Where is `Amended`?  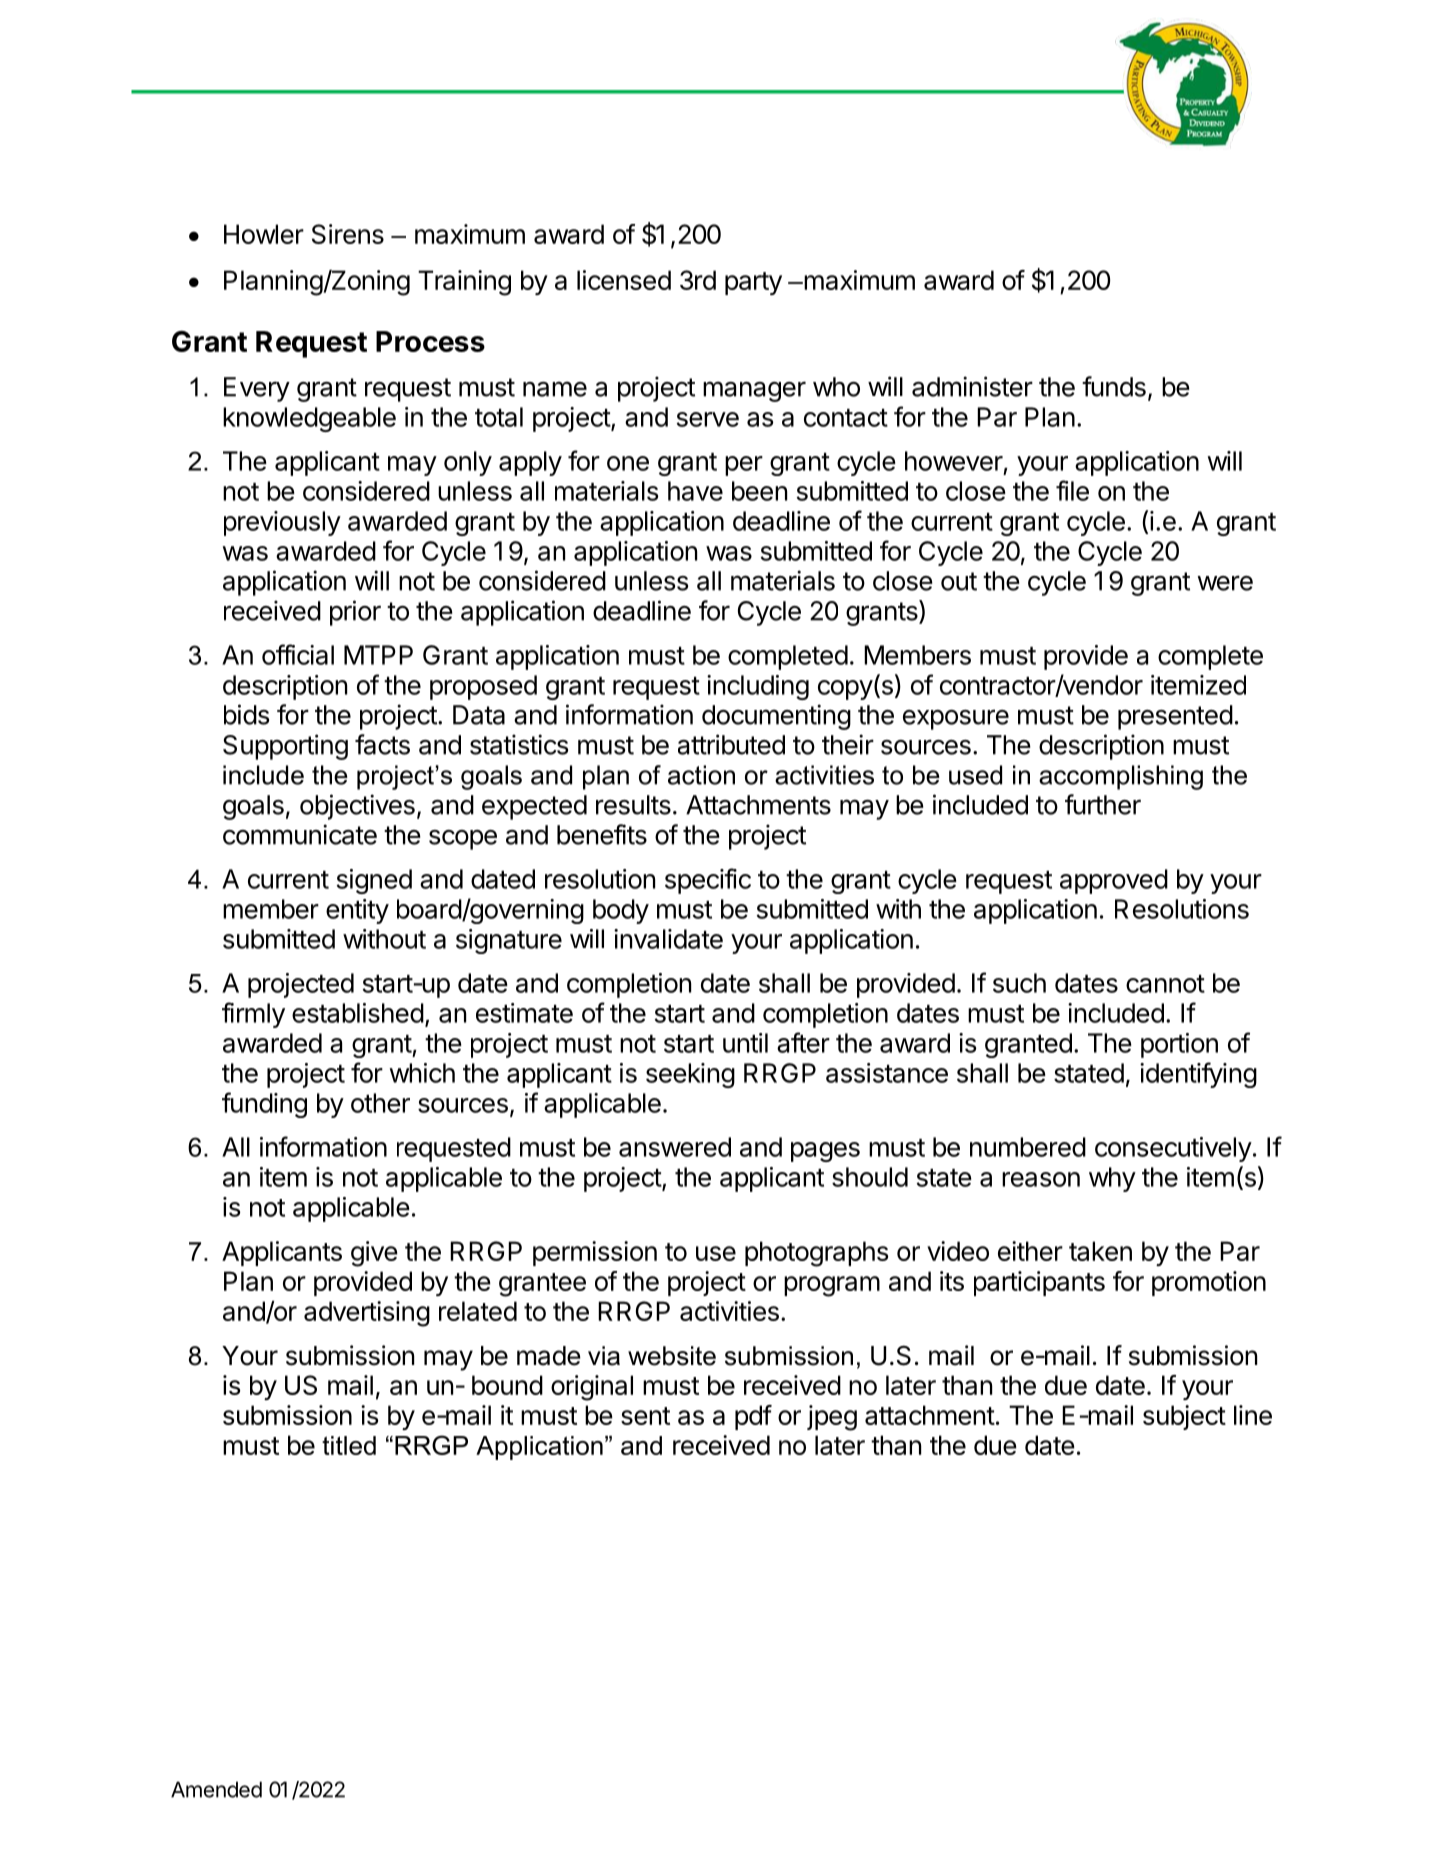
Amended is located at coordinates (216, 1789).
